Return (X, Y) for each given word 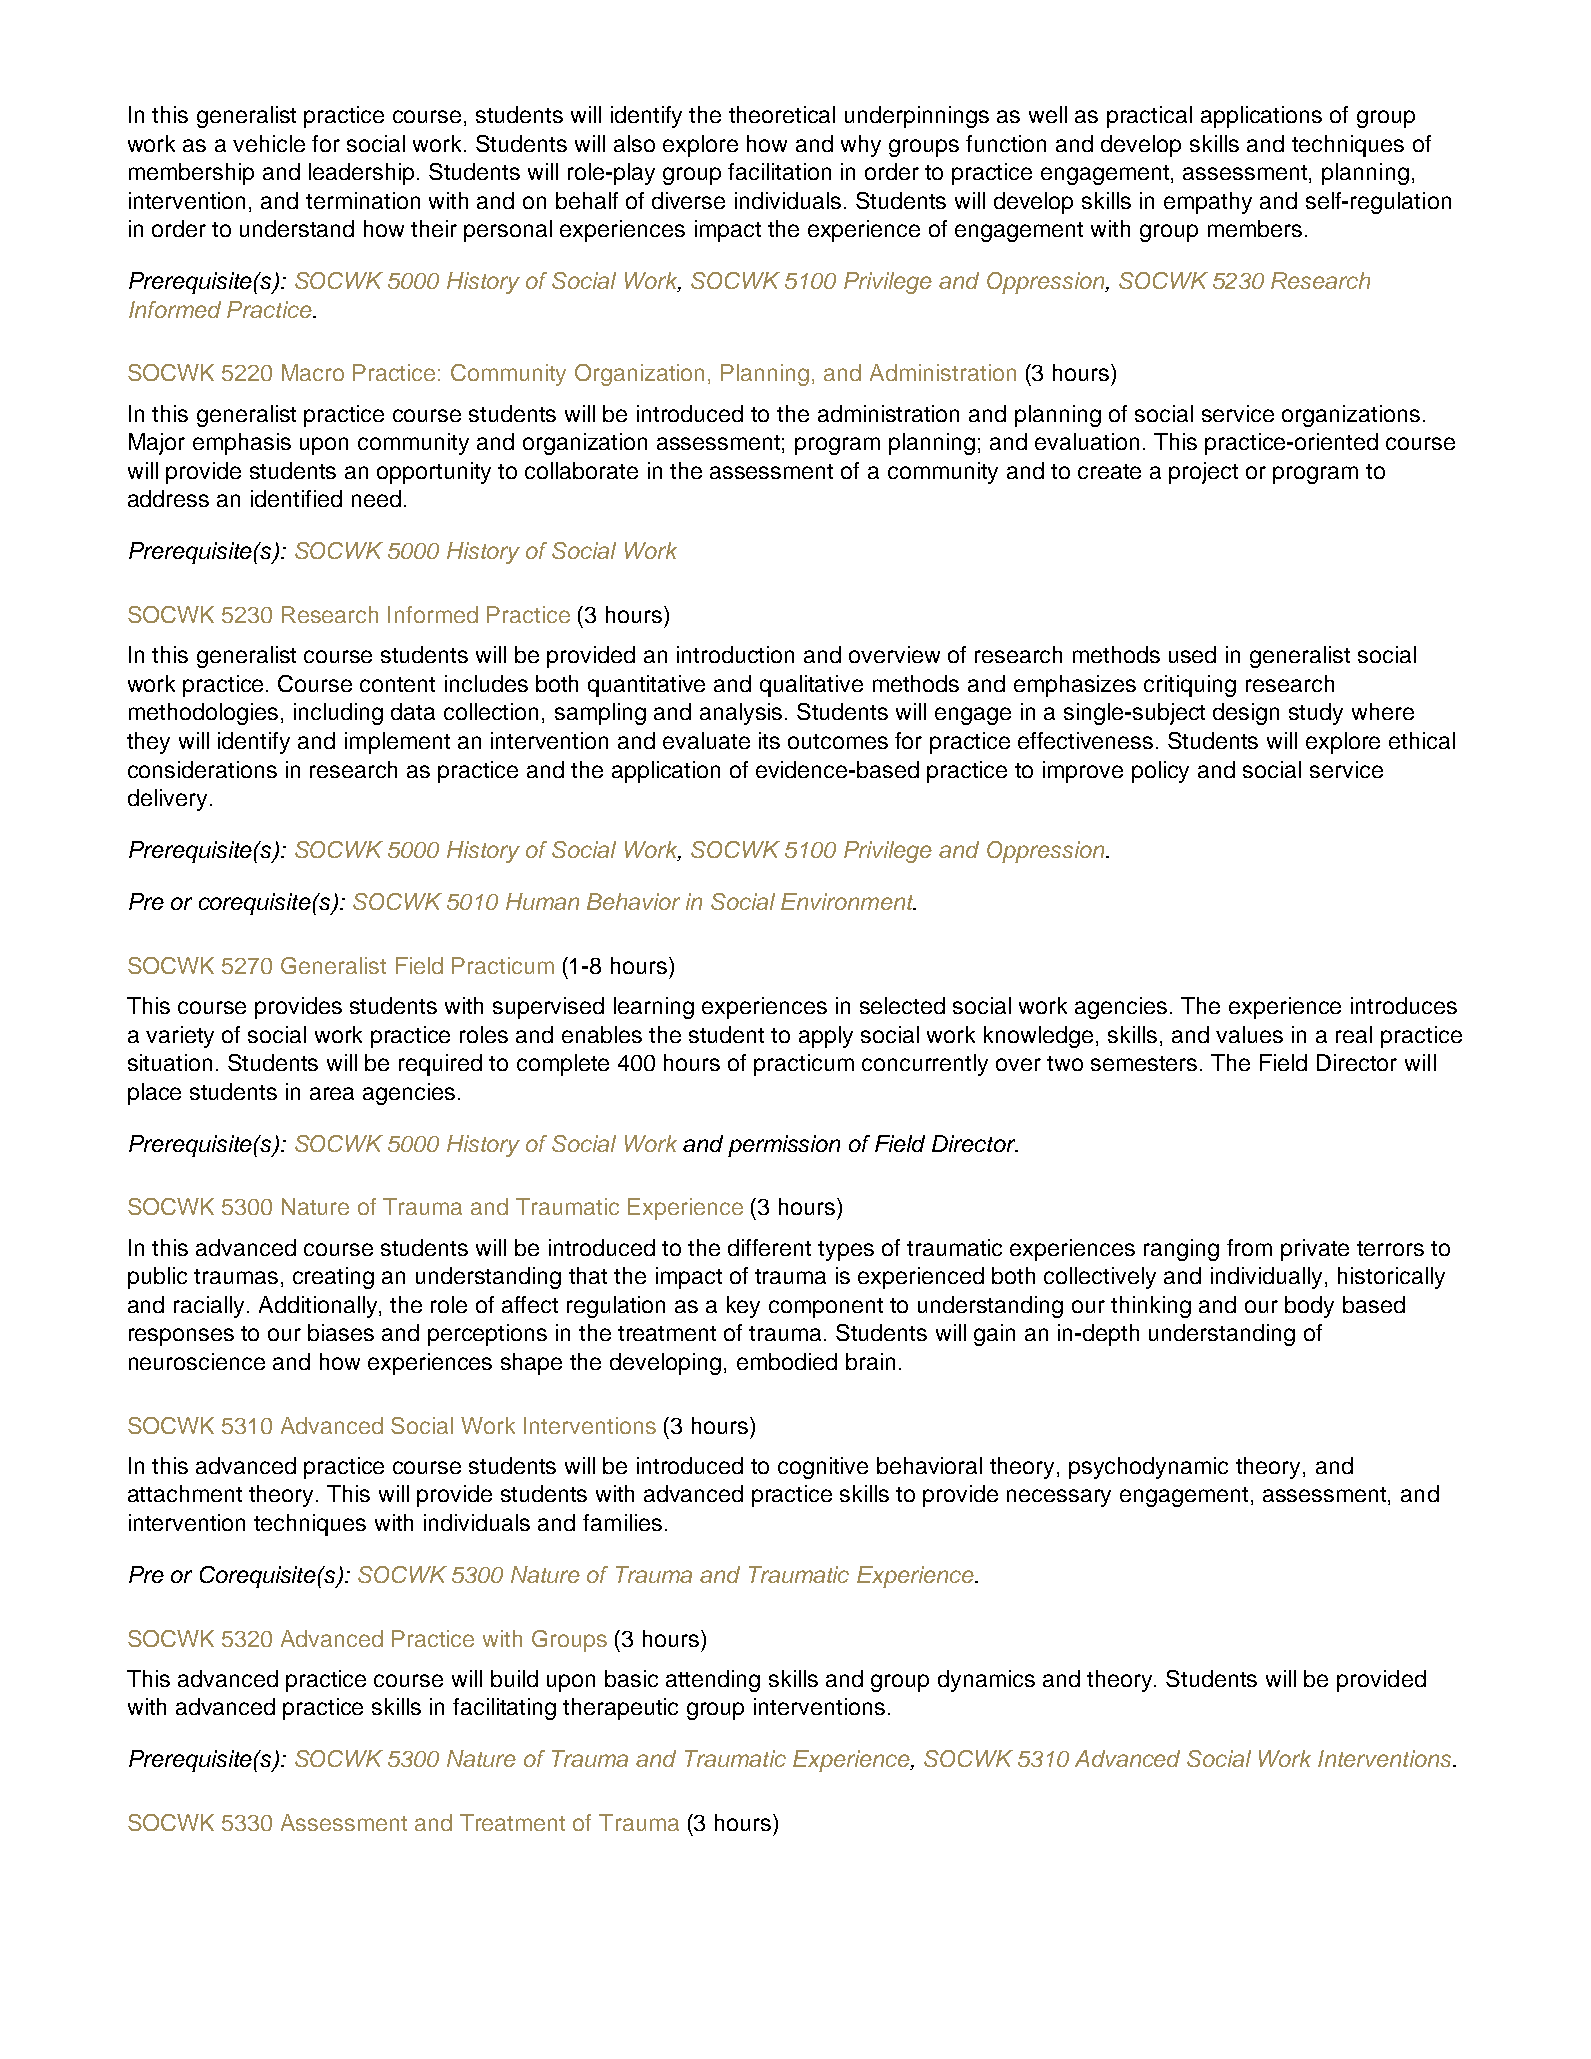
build (514, 1678)
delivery (167, 800)
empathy (1208, 203)
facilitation (779, 171)
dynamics (986, 1681)
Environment (848, 901)
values (1249, 1034)
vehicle (269, 143)
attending (713, 1681)
